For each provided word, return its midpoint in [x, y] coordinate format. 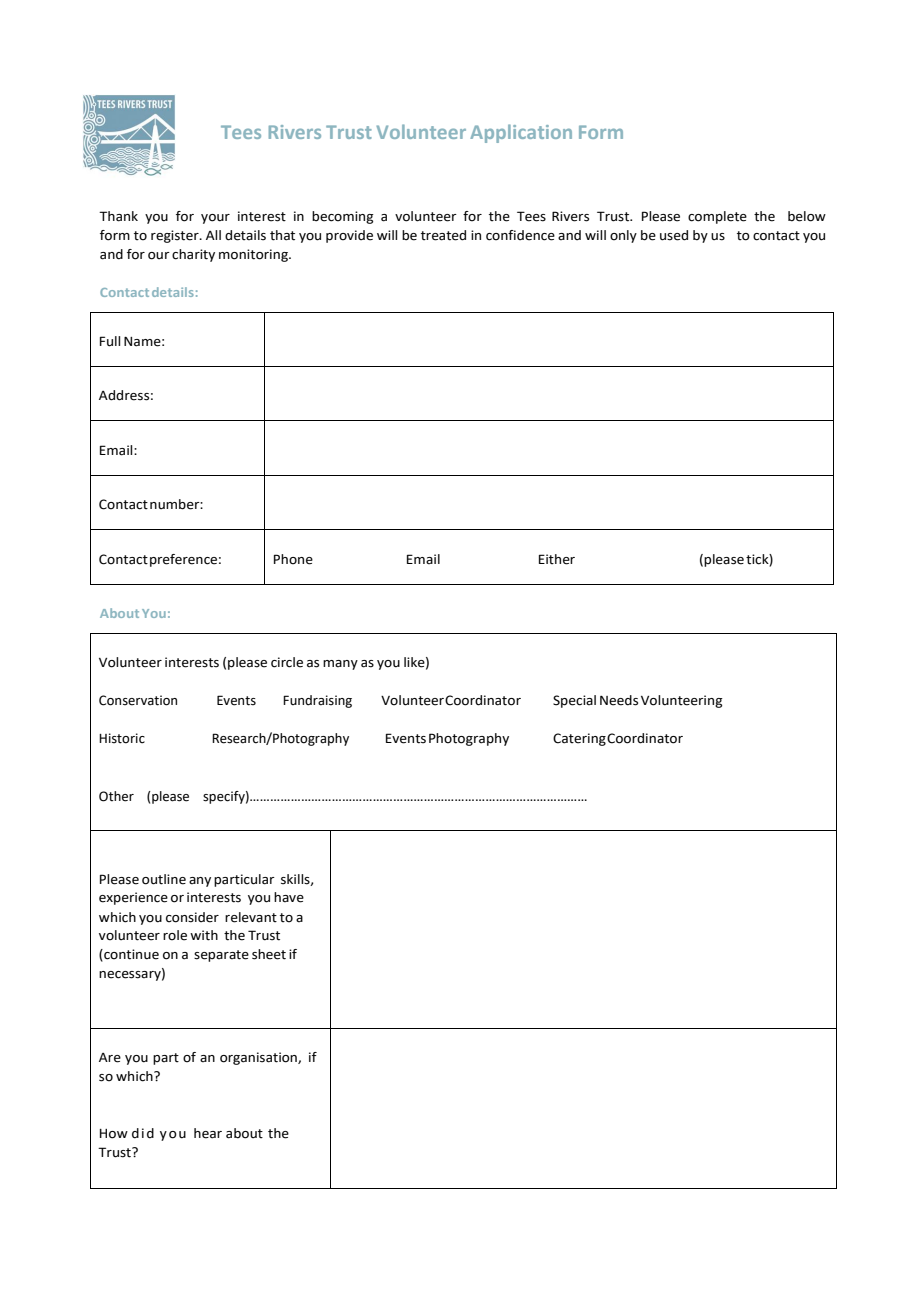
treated [443, 235]
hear [208, 1133]
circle [287, 662]
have [289, 897]
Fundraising [317, 701]
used [674, 235]
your [215, 219]
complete [717, 217]
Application [521, 133]
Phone [293, 559]
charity [193, 255]
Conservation [138, 700]
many [340, 665]
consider [192, 917]
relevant [251, 917]
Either [557, 559]
